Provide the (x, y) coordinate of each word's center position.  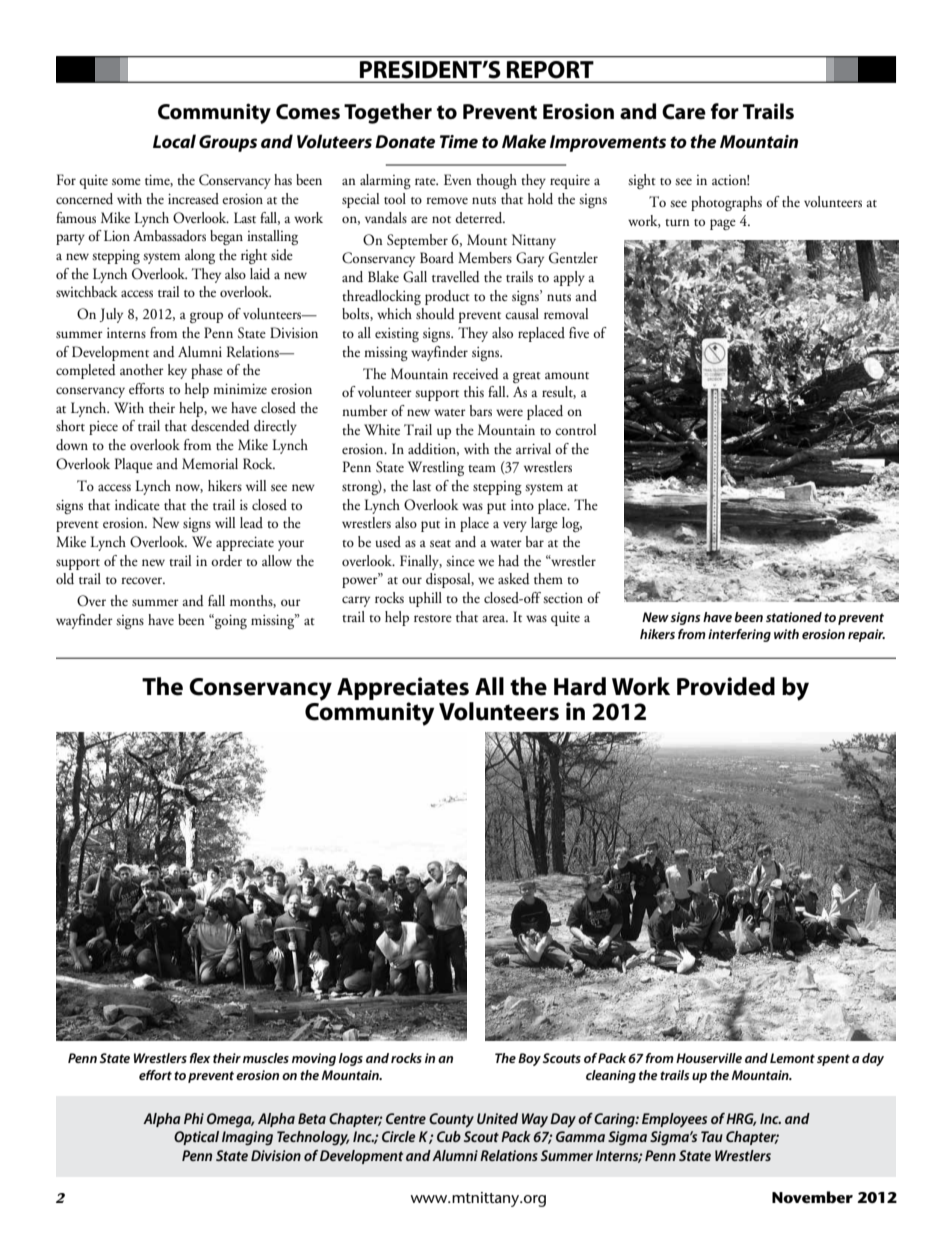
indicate (137, 505)
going (230, 621)
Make (524, 141)
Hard (580, 686)
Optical (196, 1138)
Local (174, 141)
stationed (794, 617)
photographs (726, 203)
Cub (449, 1136)
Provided (726, 686)
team (482, 468)
